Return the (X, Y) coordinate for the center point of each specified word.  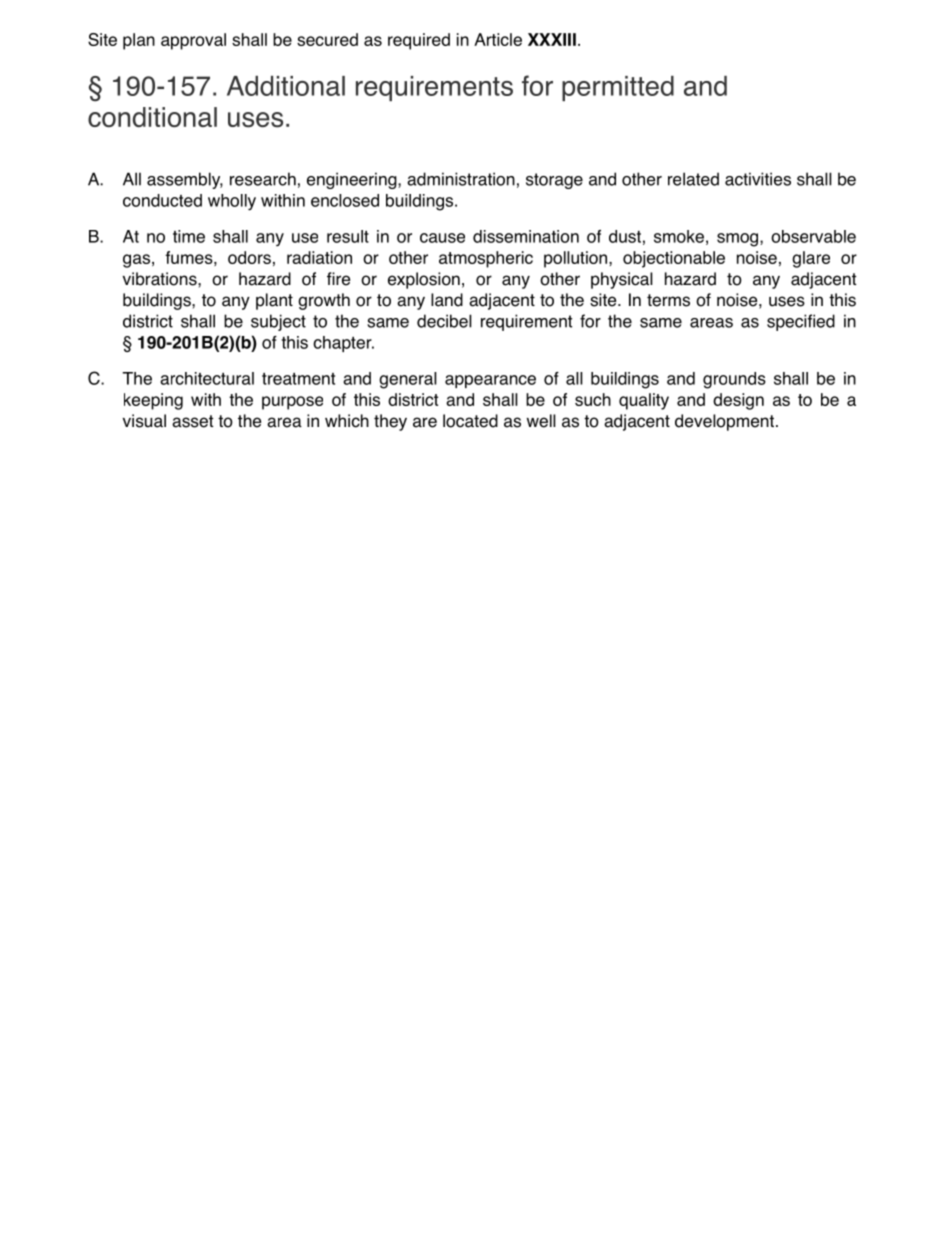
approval (193, 41)
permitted (618, 88)
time (189, 236)
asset (192, 421)
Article (498, 39)
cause (442, 238)
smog (739, 240)
